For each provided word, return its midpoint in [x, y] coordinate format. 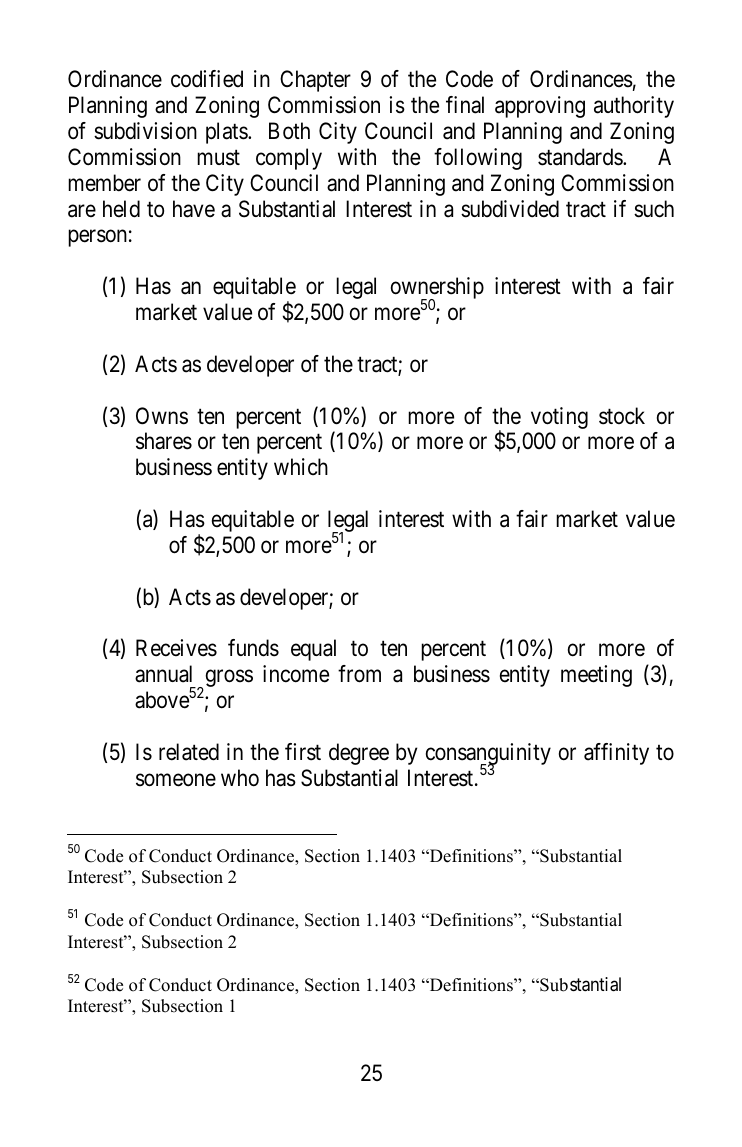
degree [359, 754]
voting [559, 418]
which [301, 466]
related [189, 752]
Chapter [315, 81]
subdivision [145, 131]
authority [634, 107]
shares [164, 441]
